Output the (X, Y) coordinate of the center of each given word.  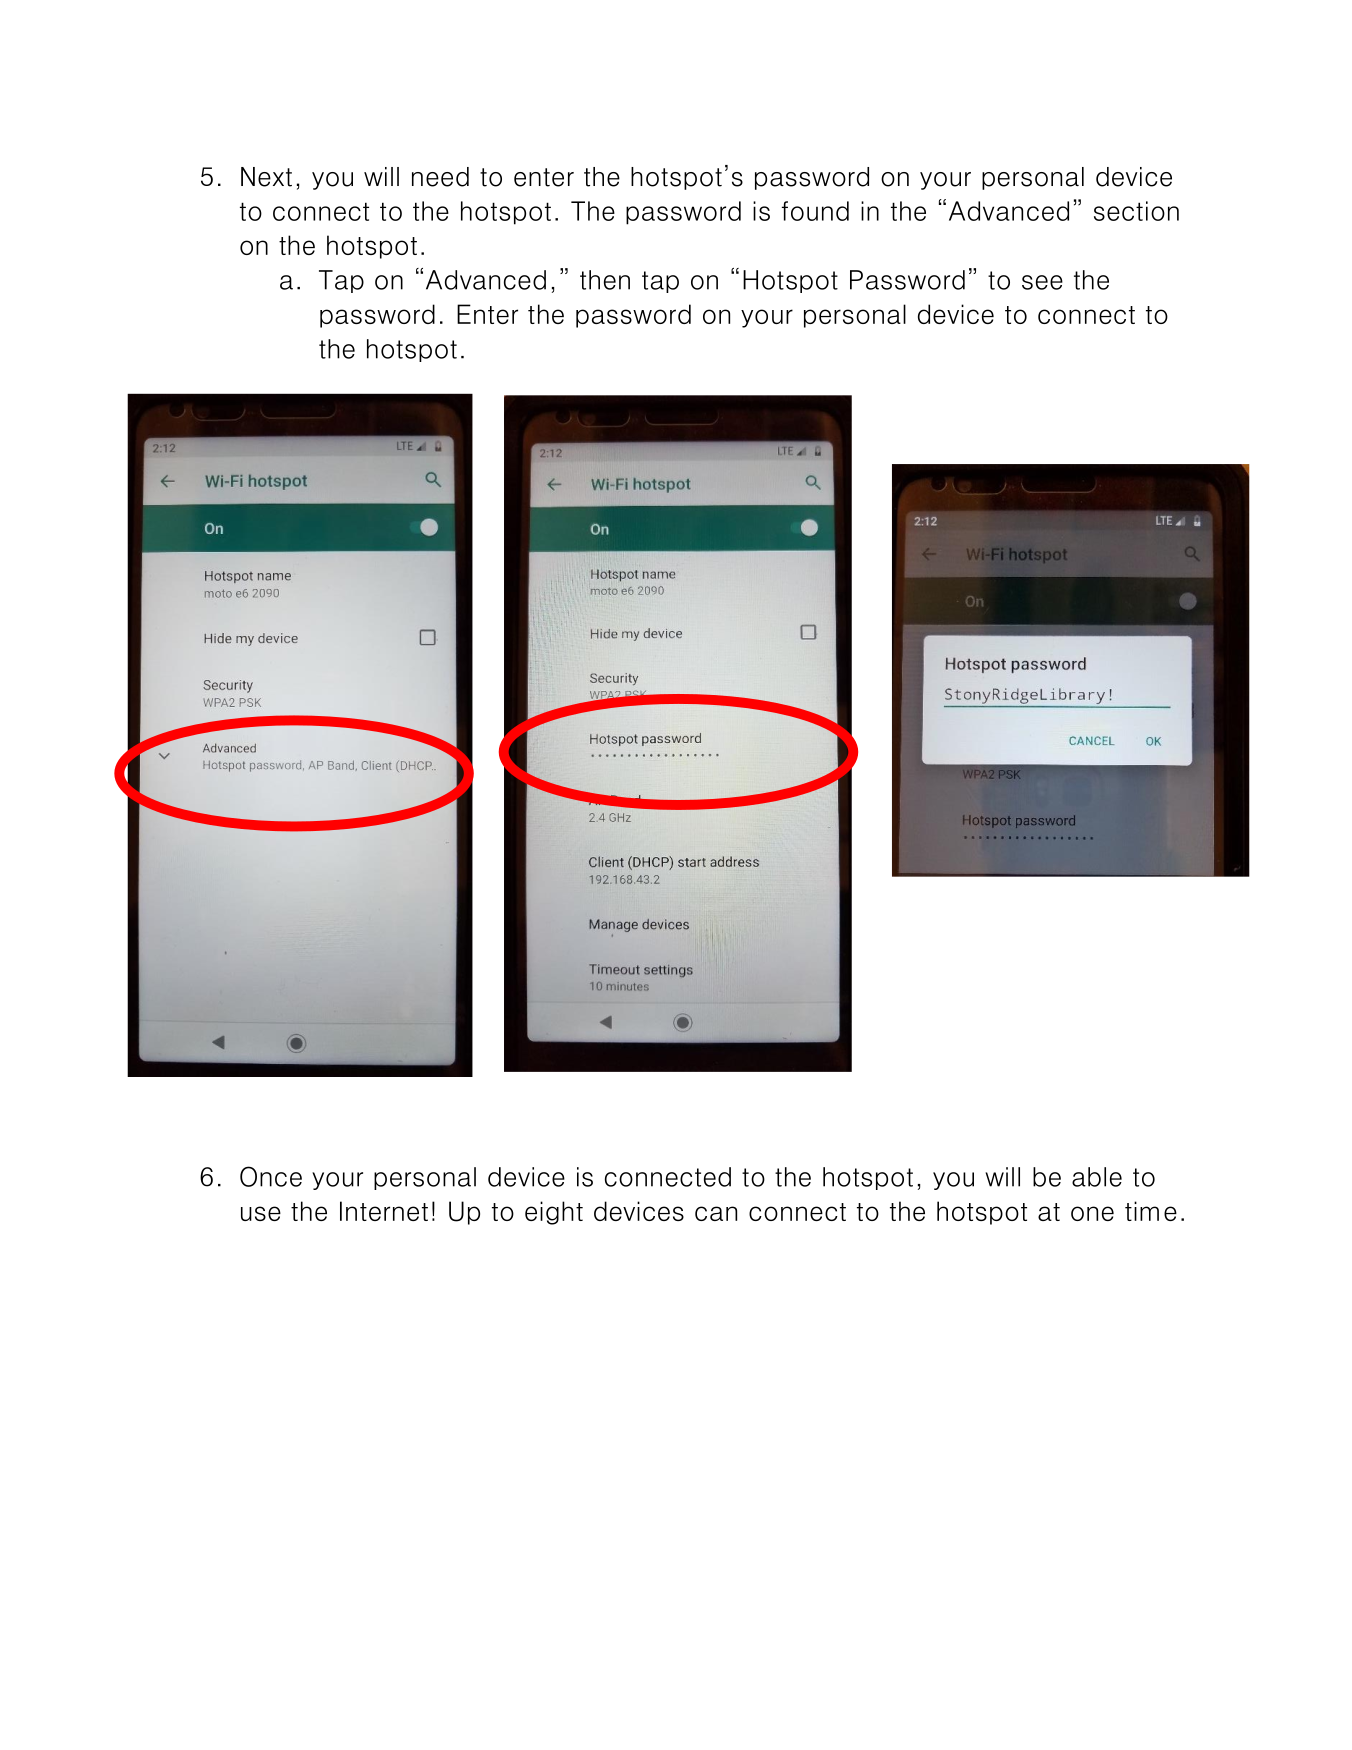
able (1097, 1177)
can (716, 1213)
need (440, 177)
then (605, 280)
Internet (384, 1211)
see (1042, 282)
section (1136, 211)
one (1092, 1213)
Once (271, 1176)
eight (554, 1213)
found (815, 211)
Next (266, 177)
